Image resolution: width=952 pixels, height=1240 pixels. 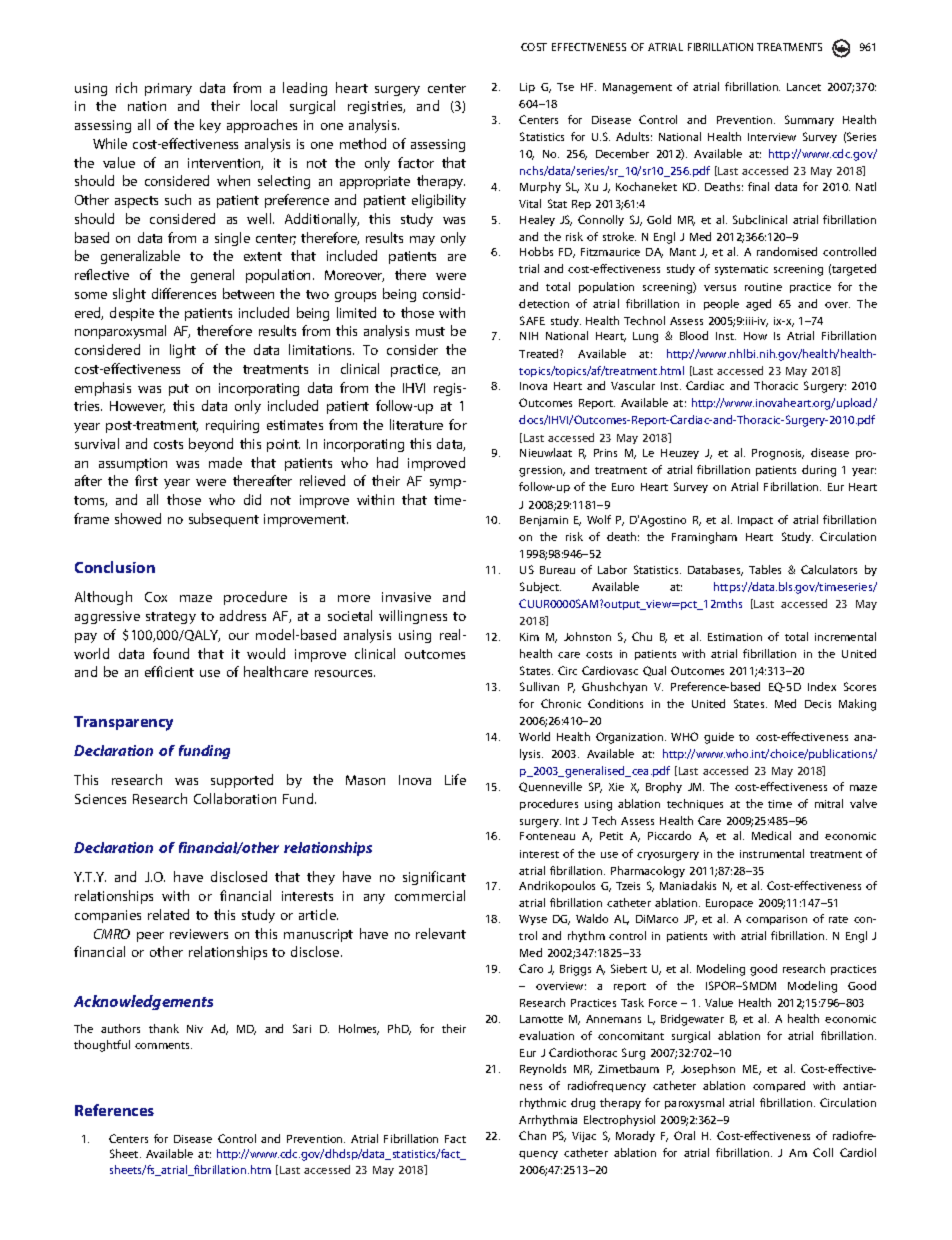 I want to click on must, so click(x=430, y=331).
